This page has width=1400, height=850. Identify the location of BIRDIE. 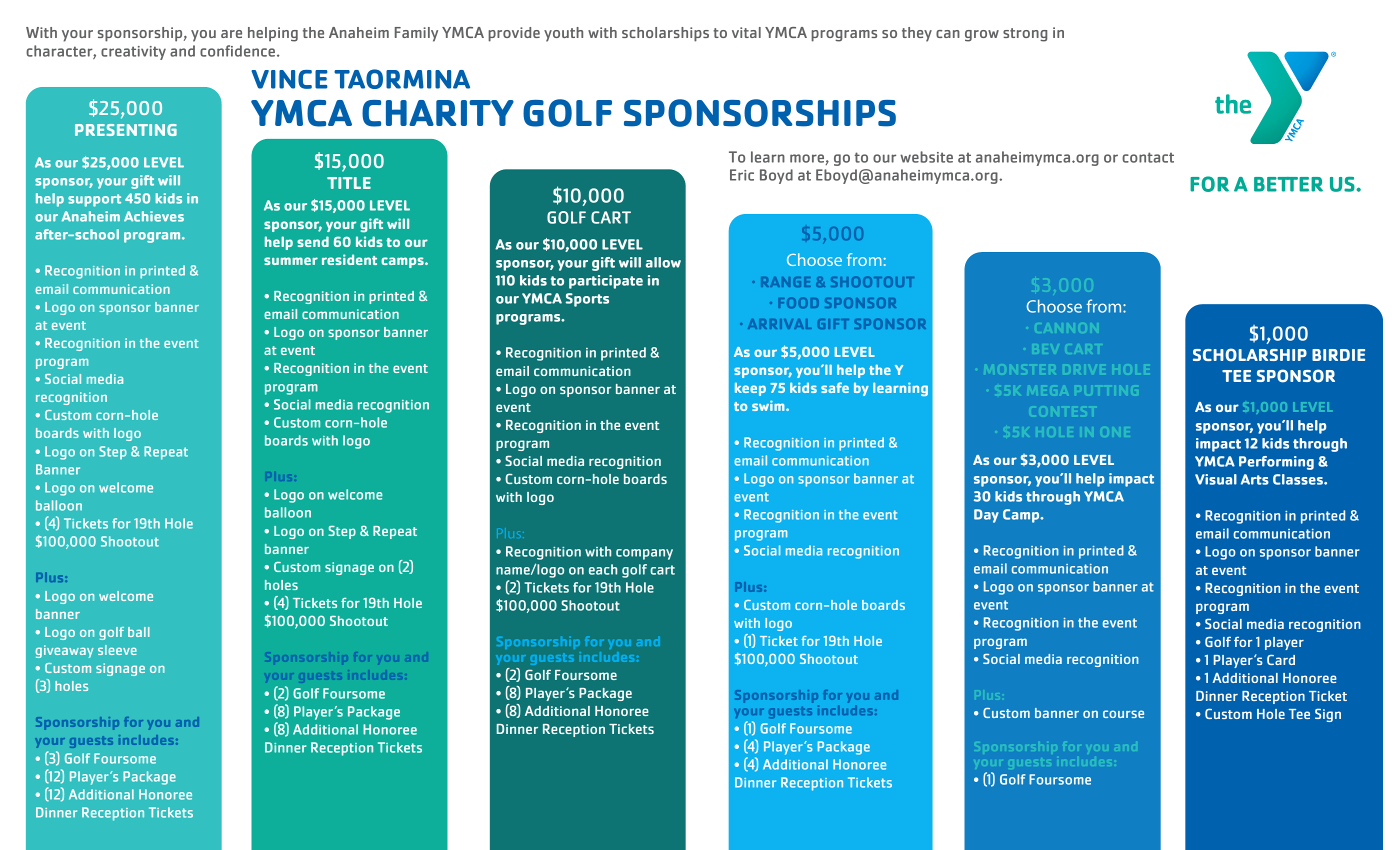
(1338, 355).
